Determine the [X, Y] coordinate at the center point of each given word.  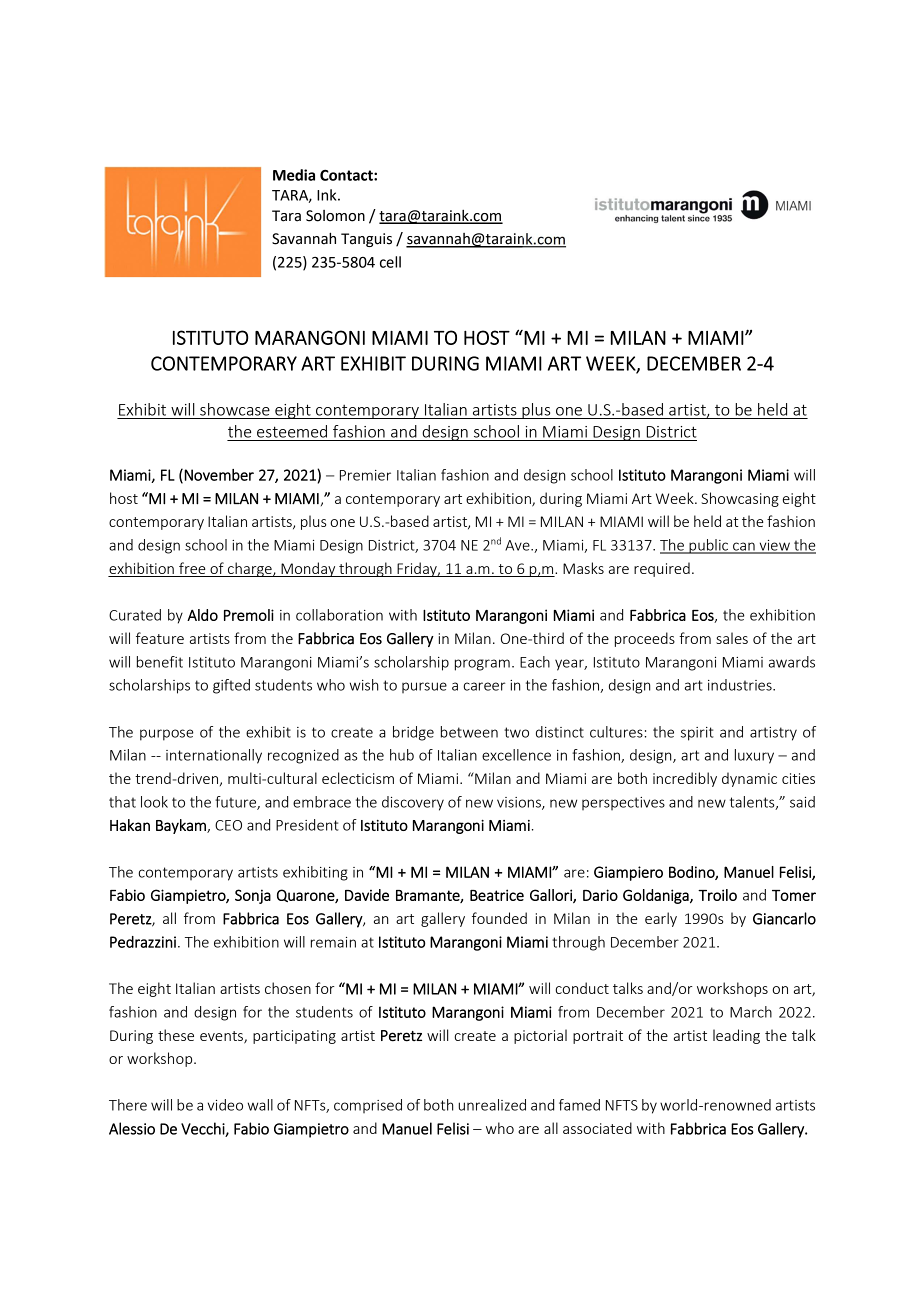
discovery [413, 803]
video [225, 1105]
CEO [228, 825]
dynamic [749, 779]
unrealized [492, 1105]
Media [294, 175]
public [709, 546]
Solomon [335, 216]
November [219, 475]
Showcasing [740, 499]
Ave [518, 545]
